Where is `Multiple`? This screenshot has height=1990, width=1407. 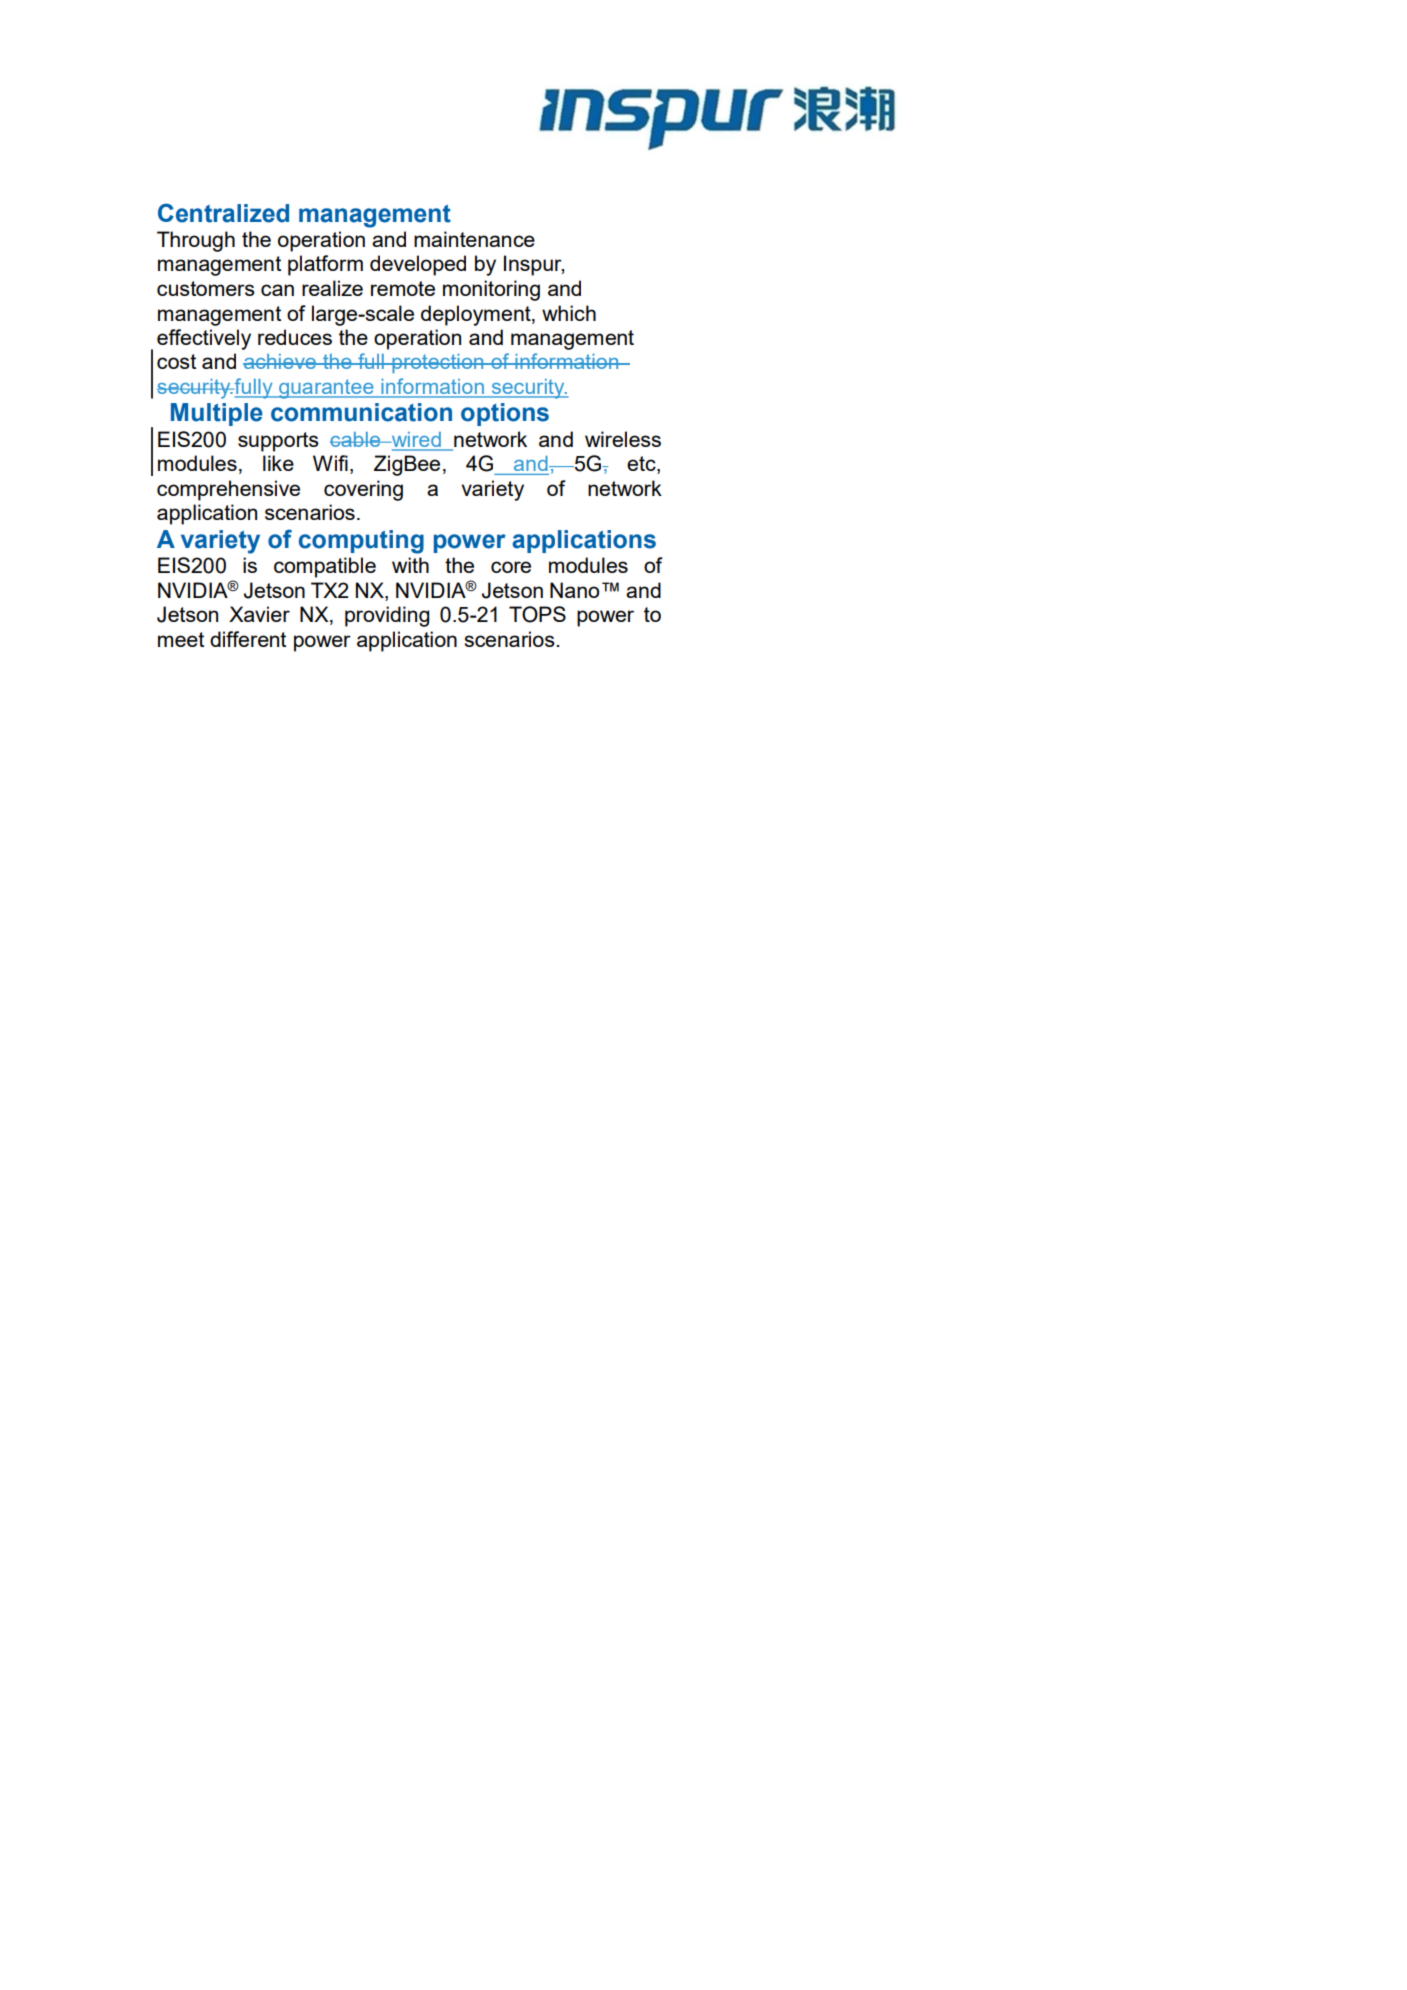
Multiple is located at coordinates (217, 414).
